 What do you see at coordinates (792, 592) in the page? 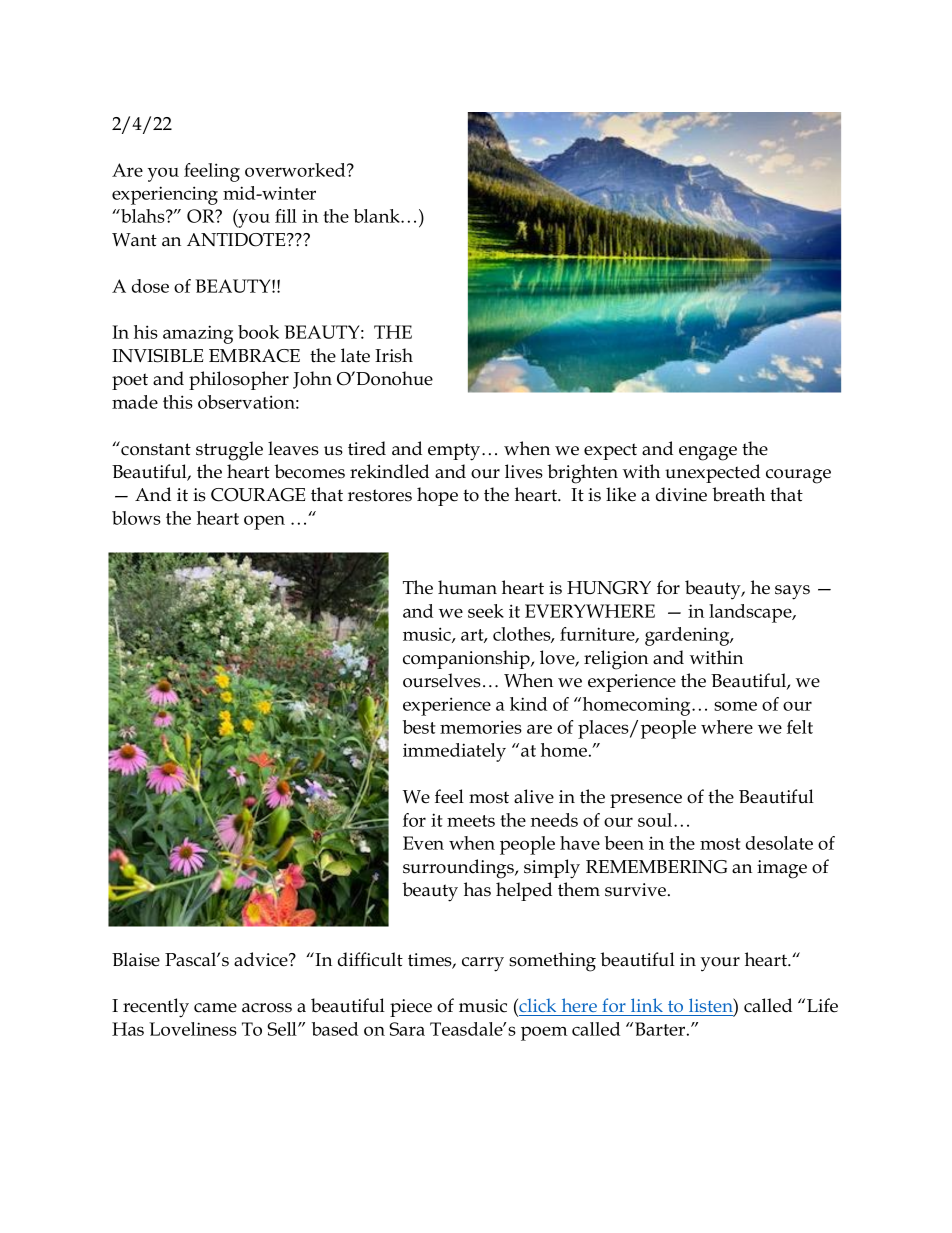
I see `says` at bounding box center [792, 592].
